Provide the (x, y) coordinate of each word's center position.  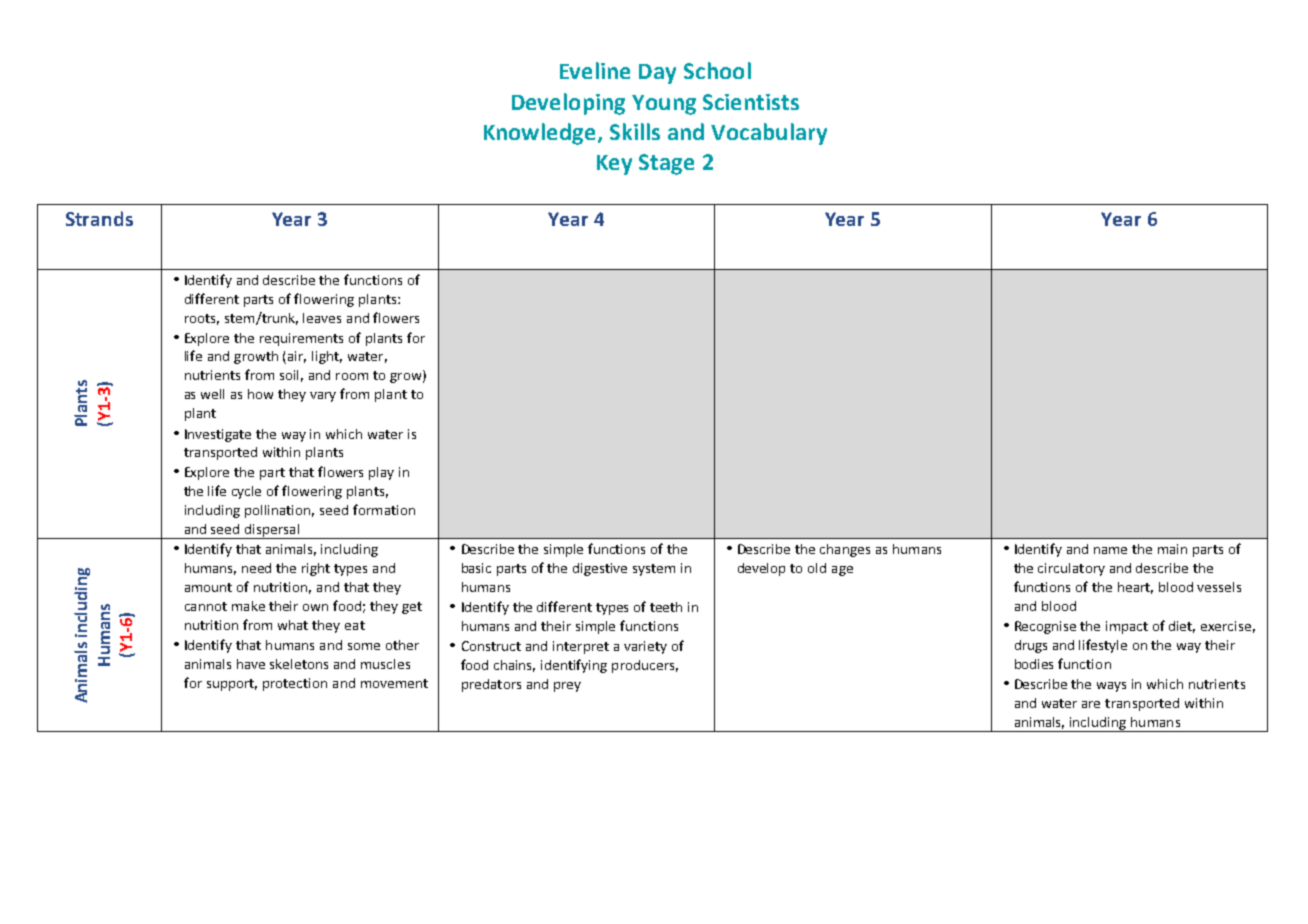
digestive (600, 569)
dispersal (272, 531)
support (232, 685)
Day (657, 74)
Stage (666, 164)
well (212, 394)
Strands (99, 218)
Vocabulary (769, 134)
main (1172, 549)
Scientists (751, 102)
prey (567, 687)
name (1110, 550)
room (352, 376)
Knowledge (539, 134)
